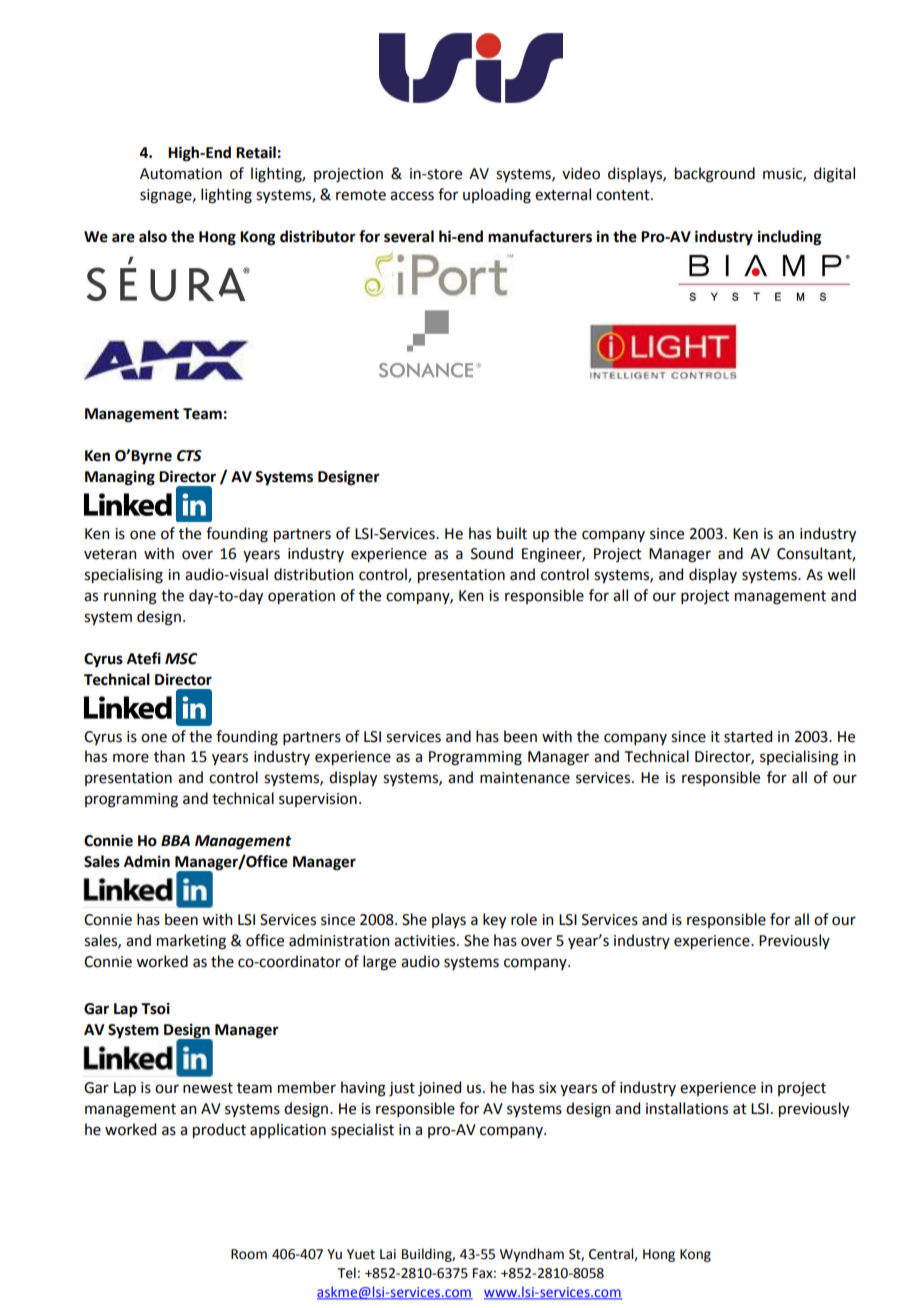  I want to click on uploading, so click(497, 196).
